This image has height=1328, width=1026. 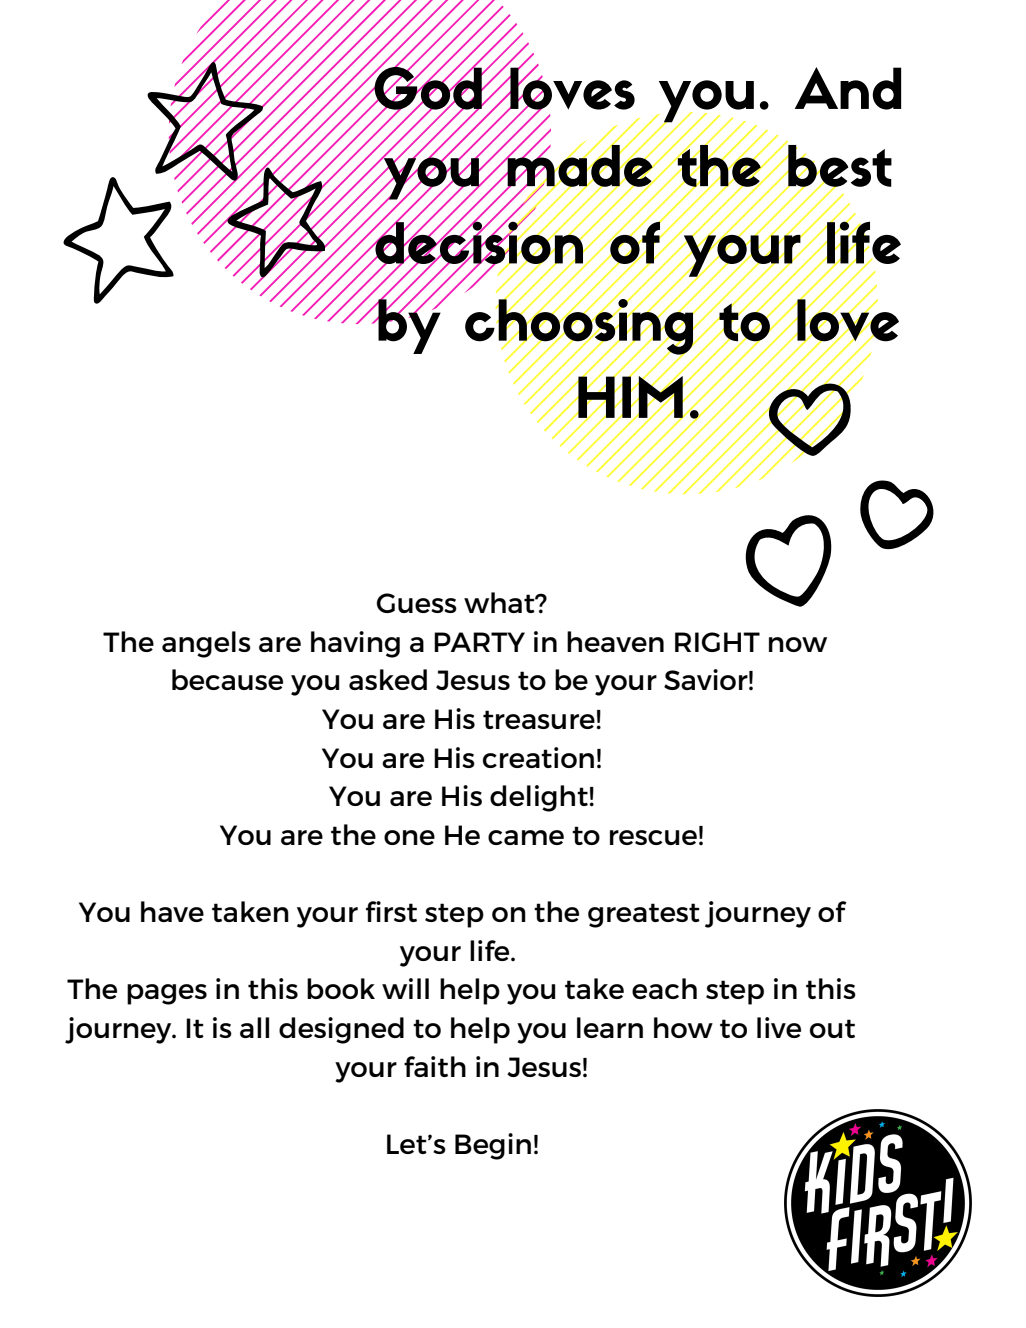 I want to click on HIM, so click(x=630, y=396).
